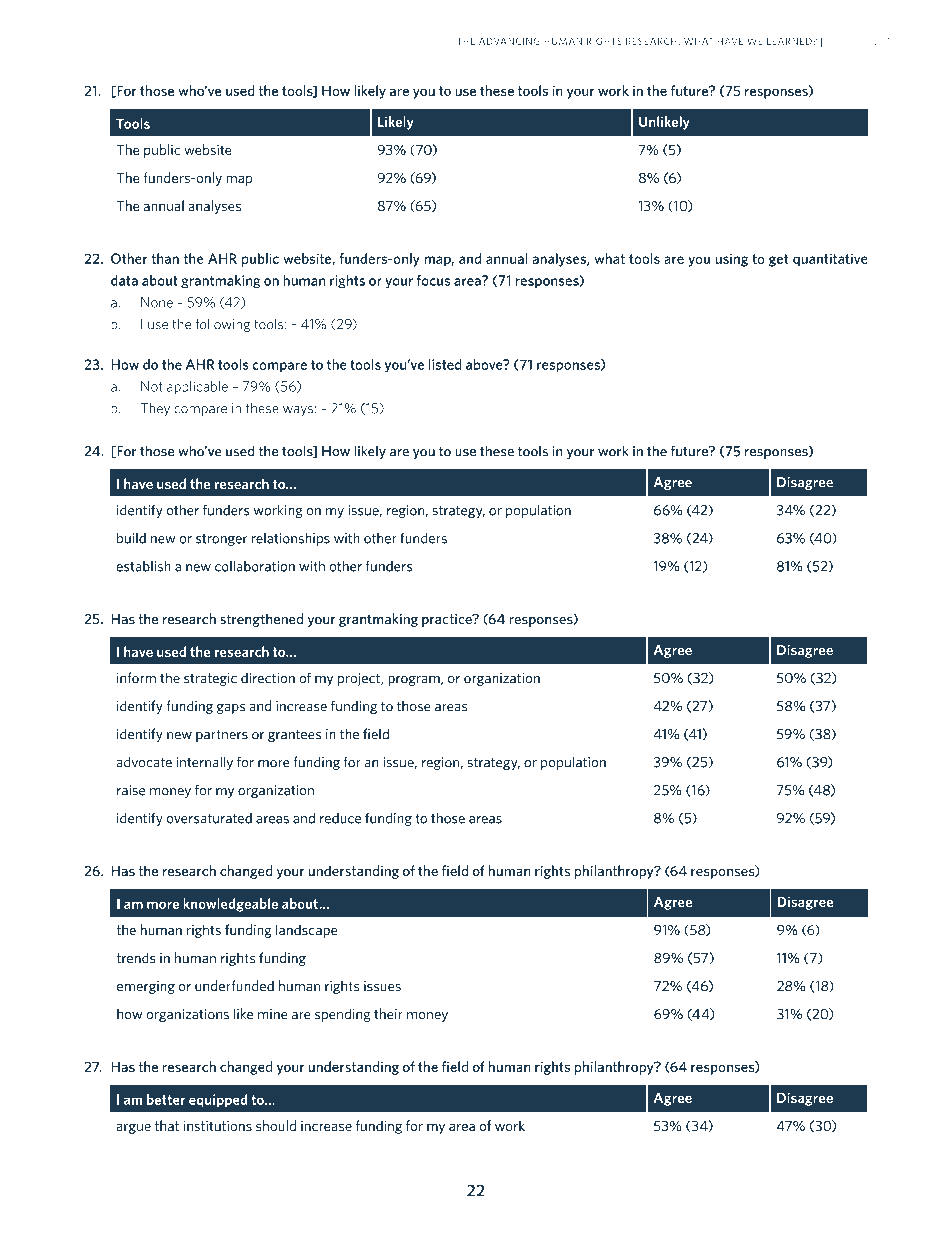  What do you see at coordinates (778, 260) in the page?
I see `get` at bounding box center [778, 260].
